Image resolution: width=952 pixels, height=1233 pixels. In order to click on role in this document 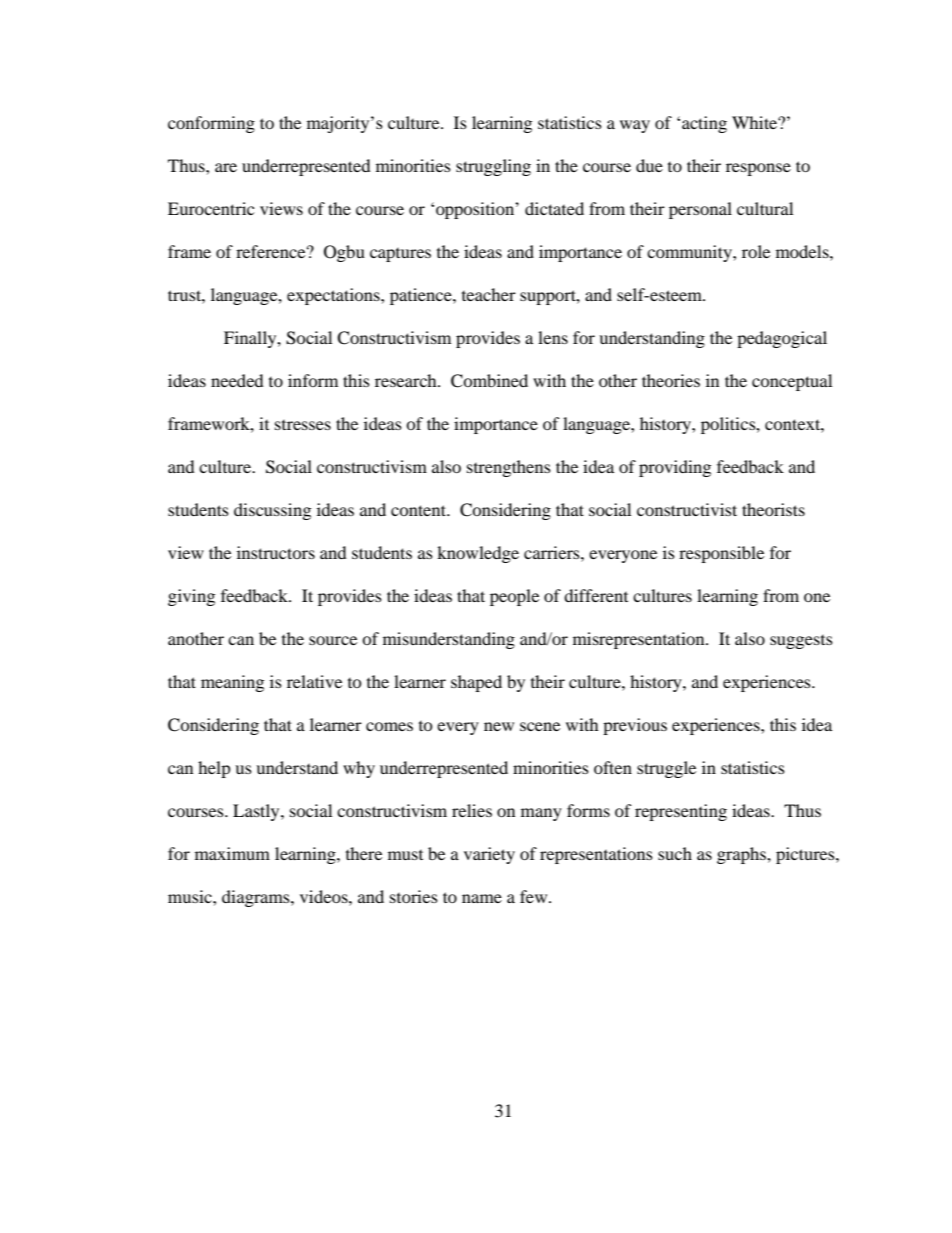, I will do `click(756, 251)`.
